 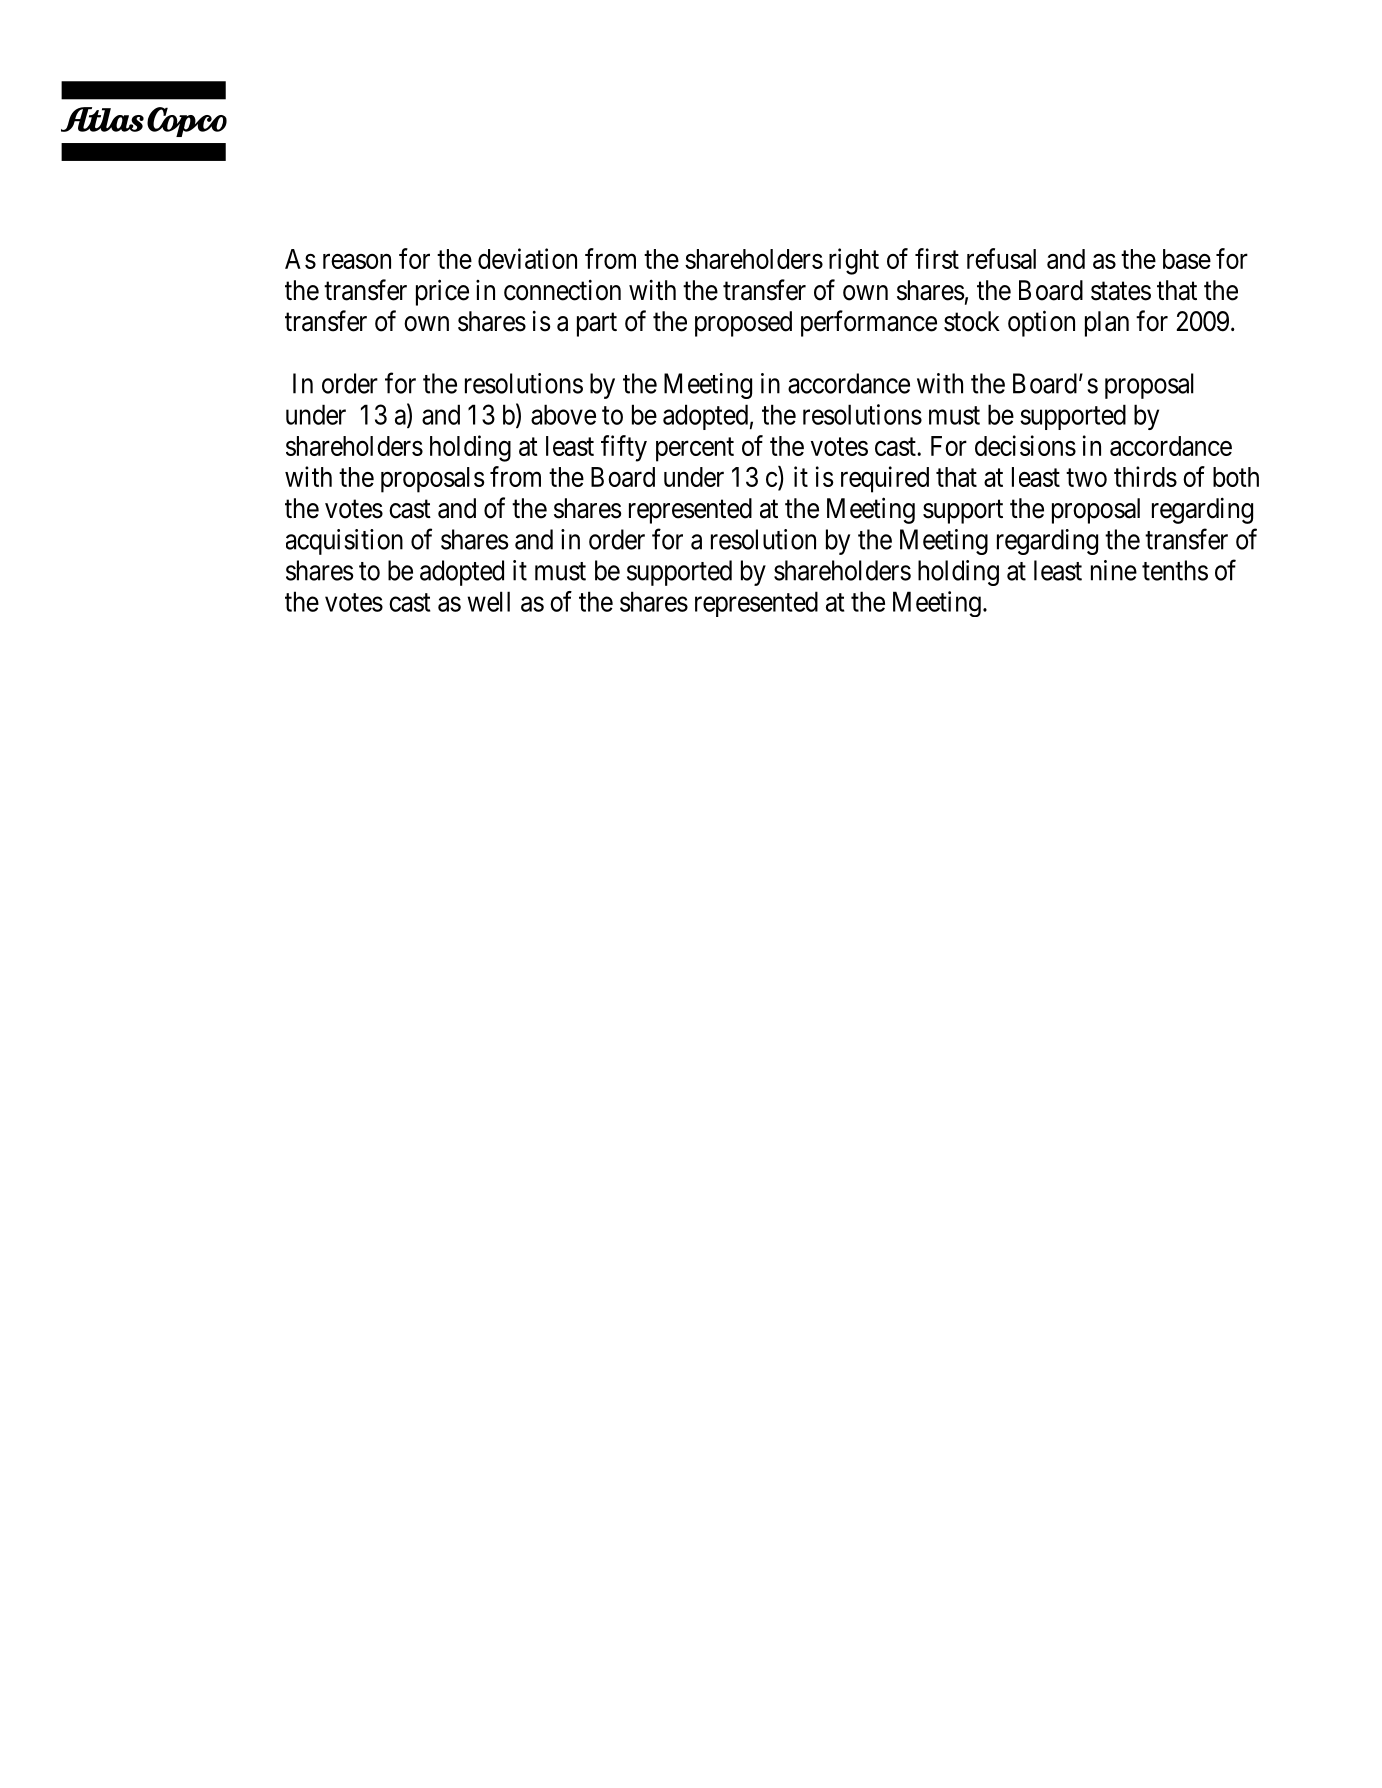 I want to click on plan, so click(x=1107, y=324).
